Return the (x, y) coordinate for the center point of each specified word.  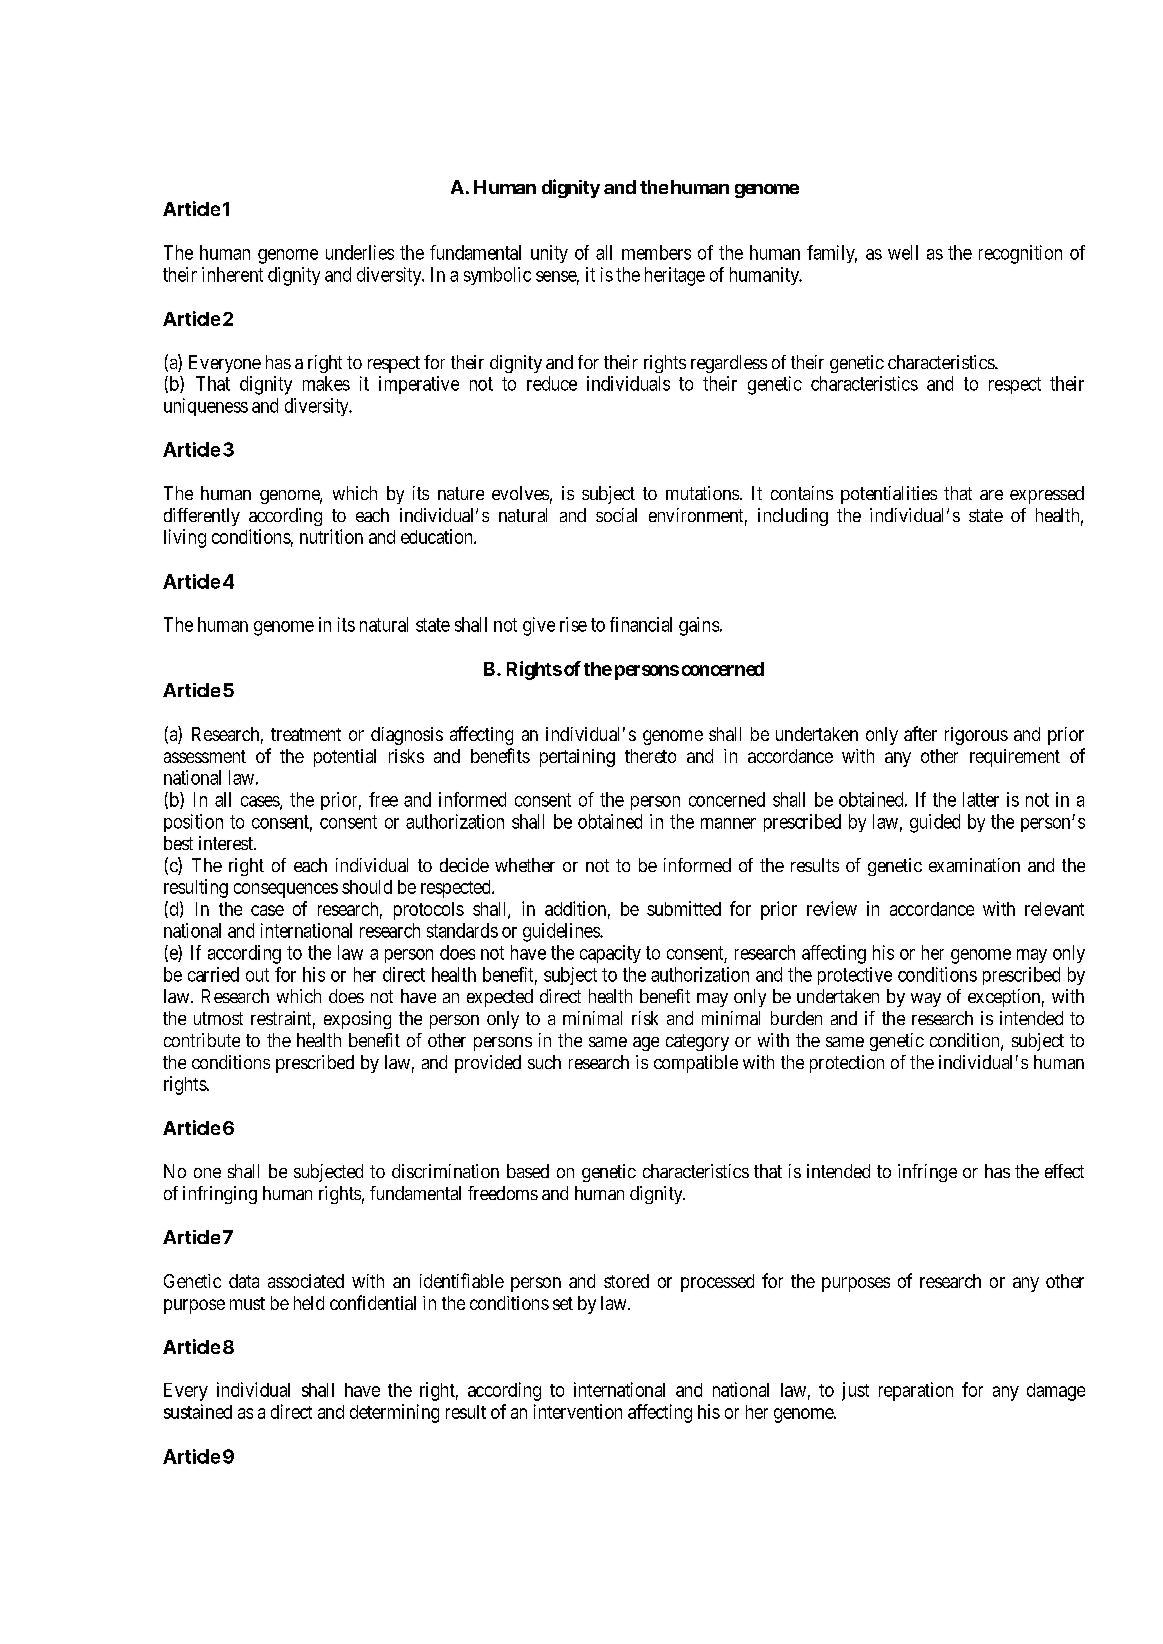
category (697, 1042)
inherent (232, 274)
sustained (198, 1411)
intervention (578, 1411)
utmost (218, 1018)
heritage (675, 276)
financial (641, 624)
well (903, 252)
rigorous (976, 736)
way (926, 1000)
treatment (306, 734)
